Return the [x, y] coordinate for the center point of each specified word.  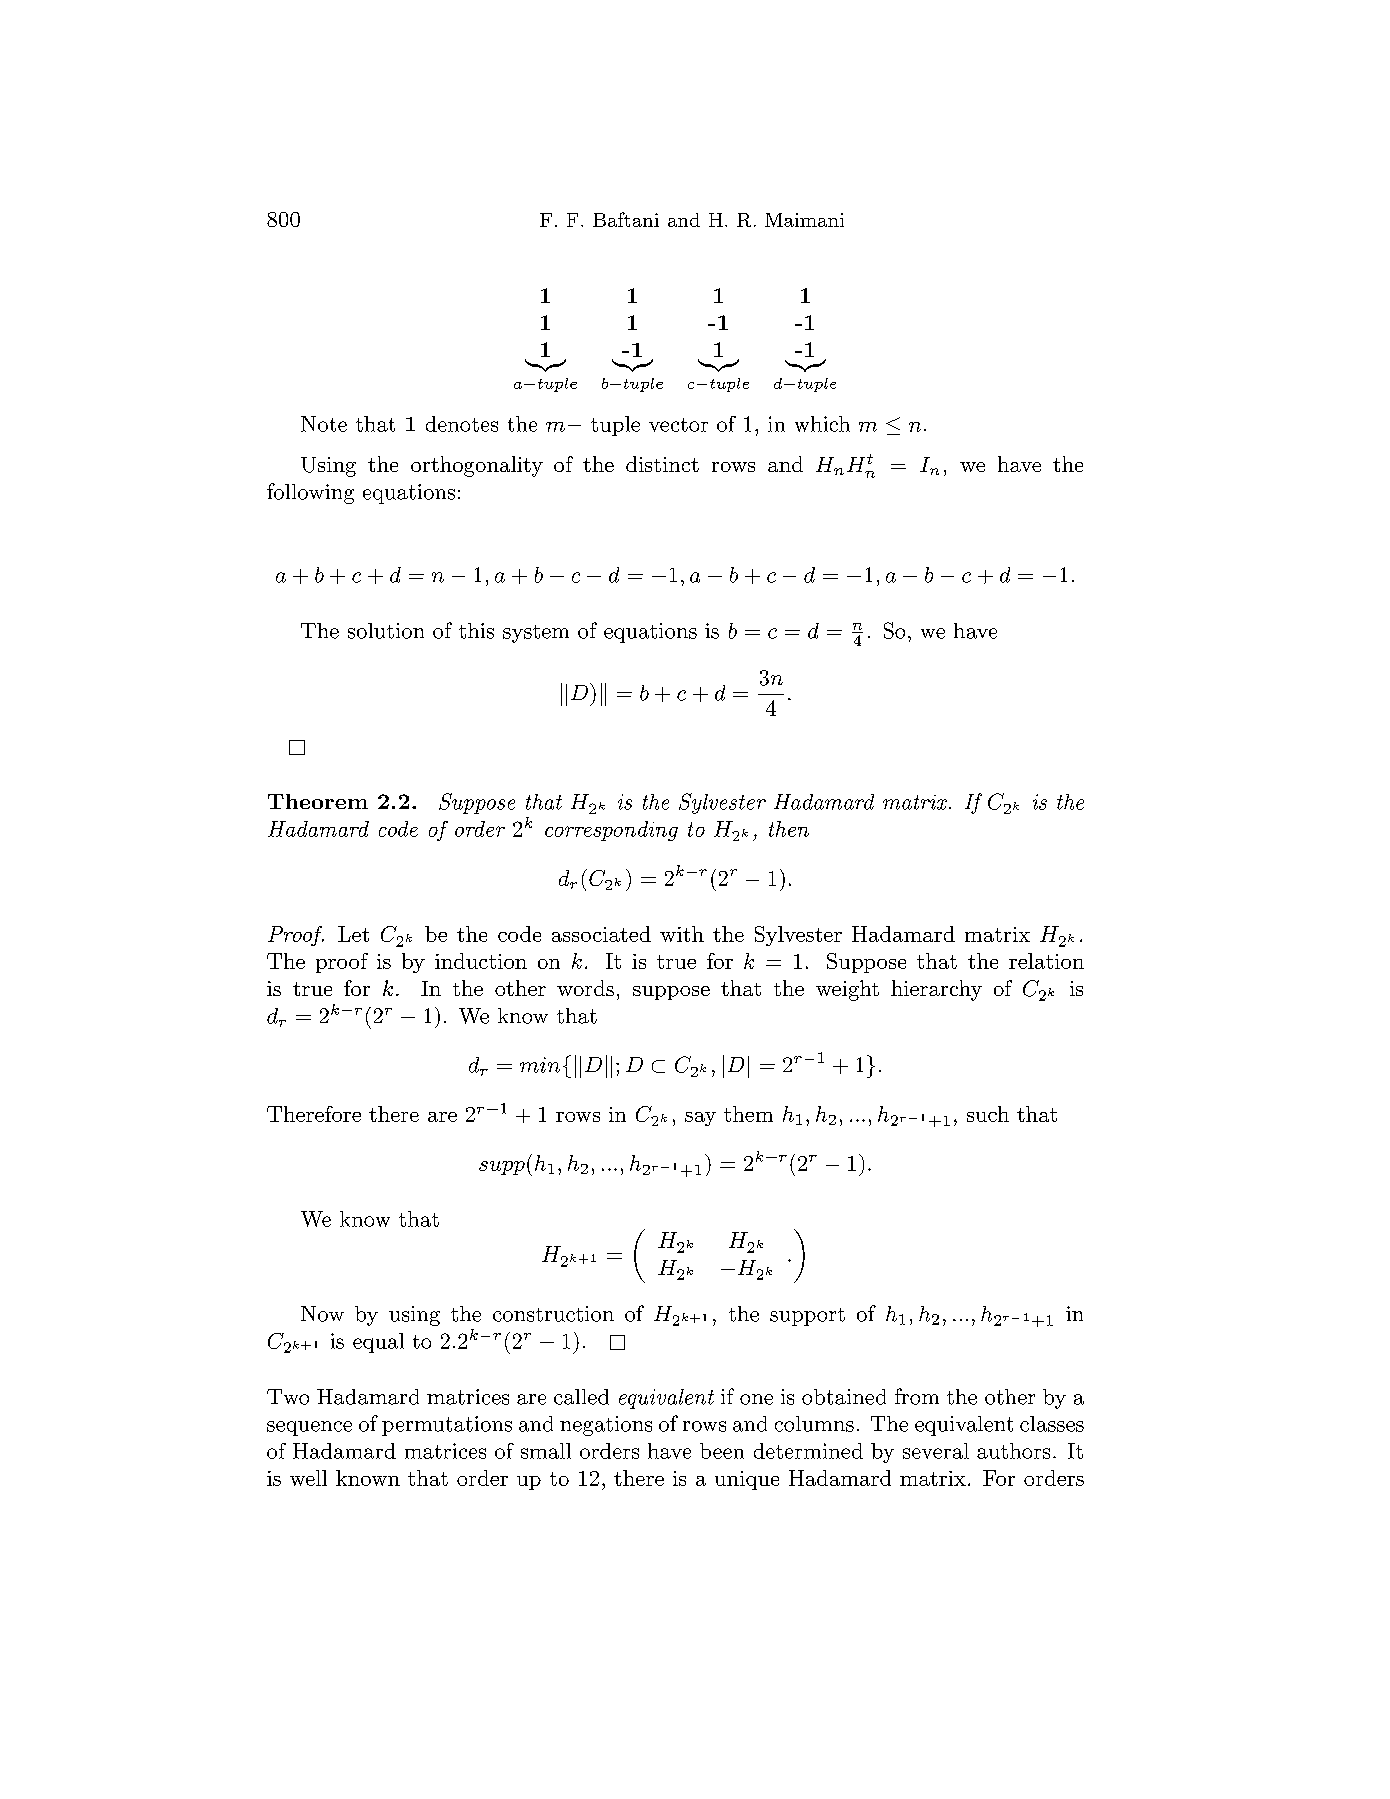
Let [353, 934]
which [822, 424]
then [789, 829]
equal [378, 1343]
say [700, 1119]
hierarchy [936, 990]
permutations [447, 1426]
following [310, 493]
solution [386, 631]
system [536, 634]
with [682, 934]
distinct [662, 464]
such [988, 1114]
